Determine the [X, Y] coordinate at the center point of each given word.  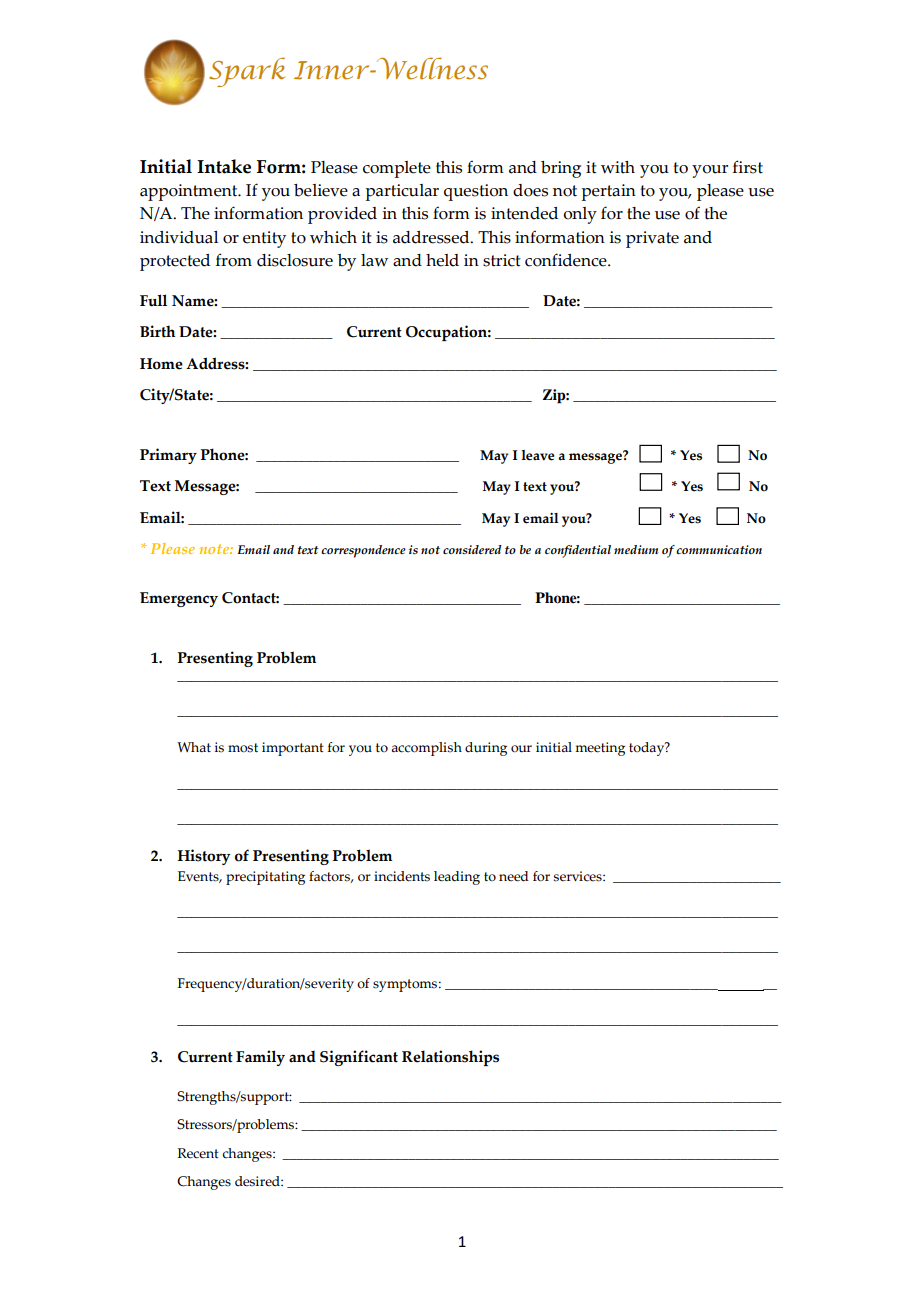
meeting [600, 749]
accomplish [426, 749]
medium [636, 549]
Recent [198, 1153]
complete [397, 169]
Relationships [450, 1058]
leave [538, 455]
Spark [247, 72]
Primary [168, 456]
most [243, 748]
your [710, 171]
